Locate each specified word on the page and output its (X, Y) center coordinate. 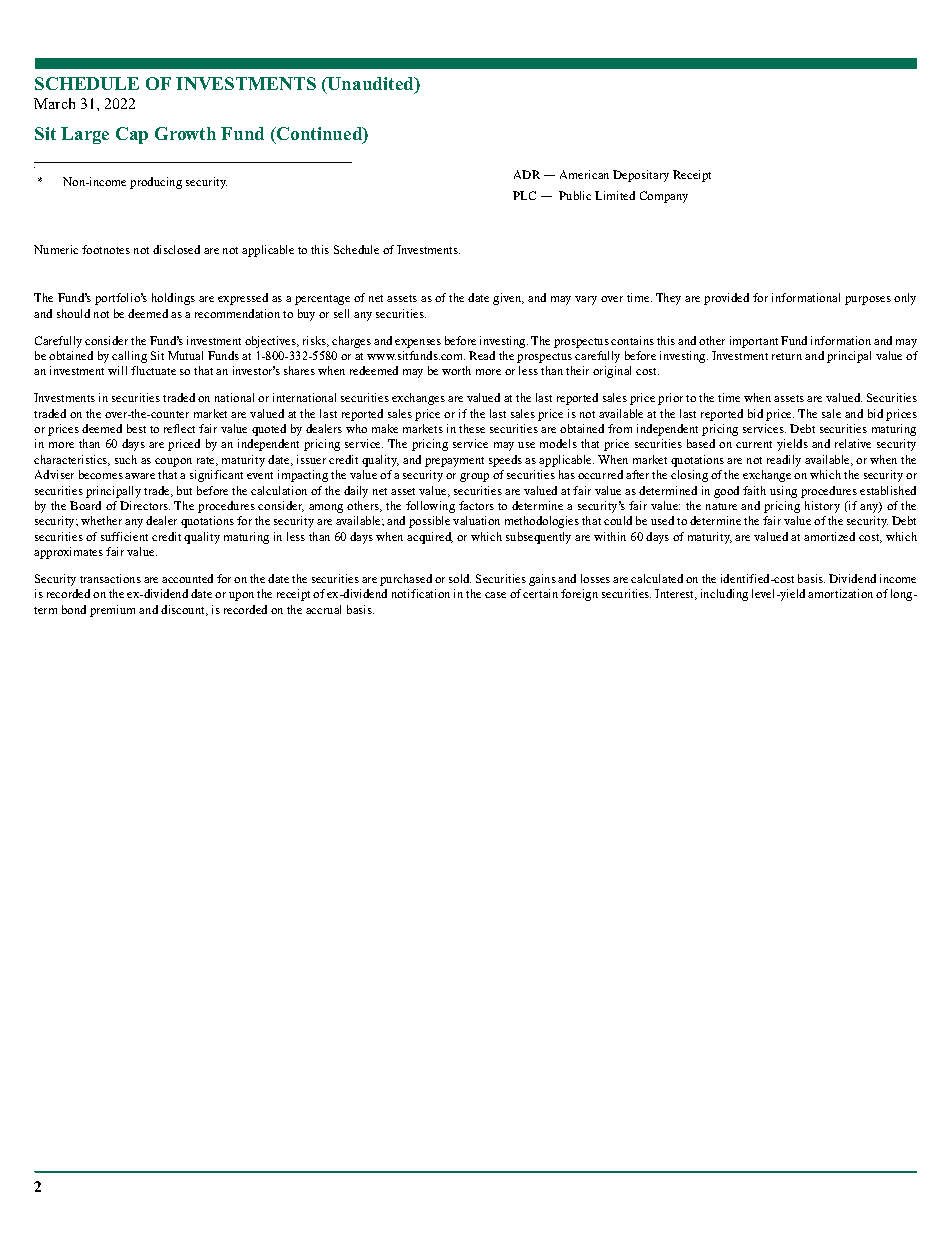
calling (129, 357)
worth (456, 370)
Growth (185, 133)
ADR (527, 174)
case (495, 595)
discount (184, 610)
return (787, 356)
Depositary (641, 176)
